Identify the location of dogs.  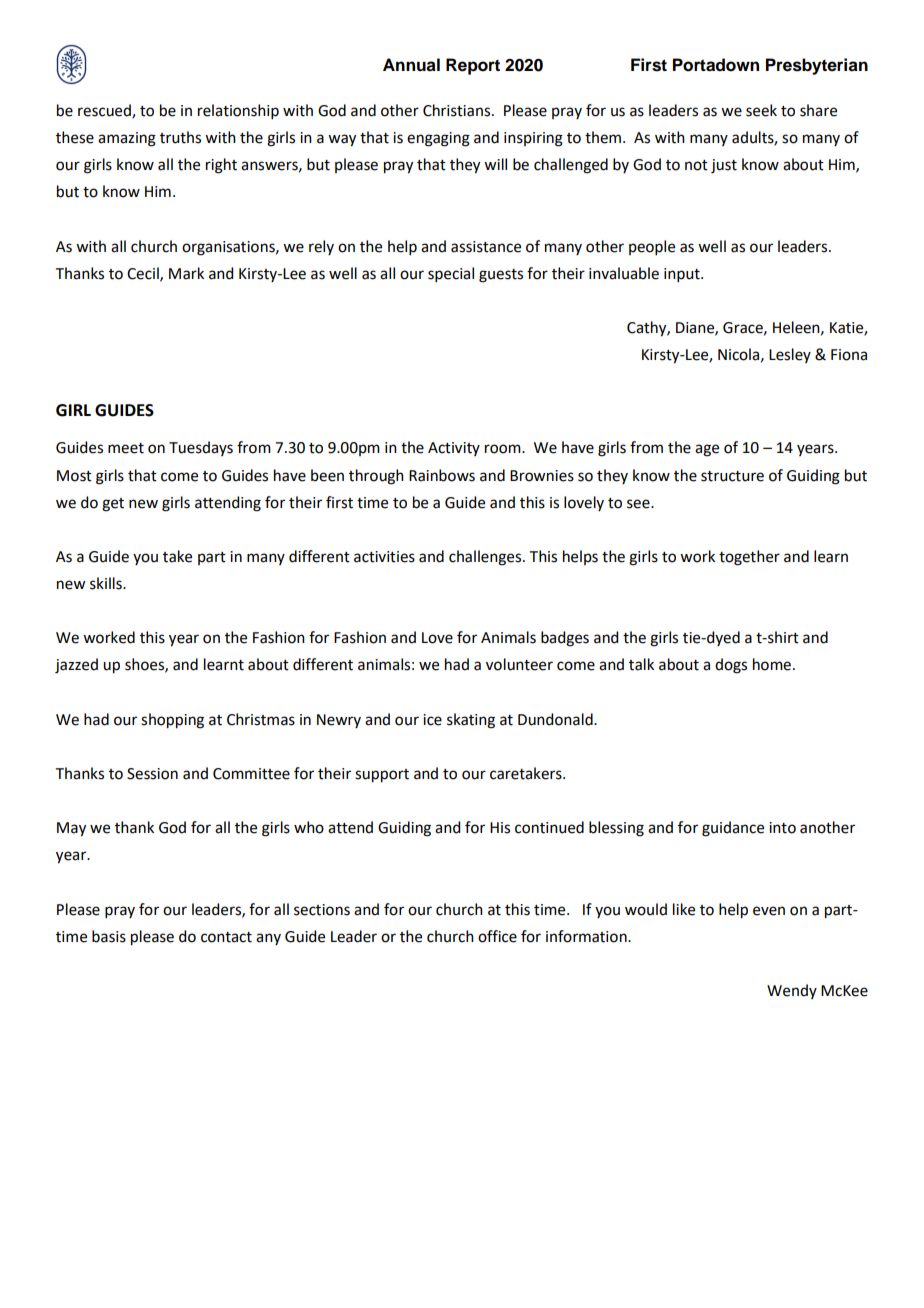
(731, 666).
